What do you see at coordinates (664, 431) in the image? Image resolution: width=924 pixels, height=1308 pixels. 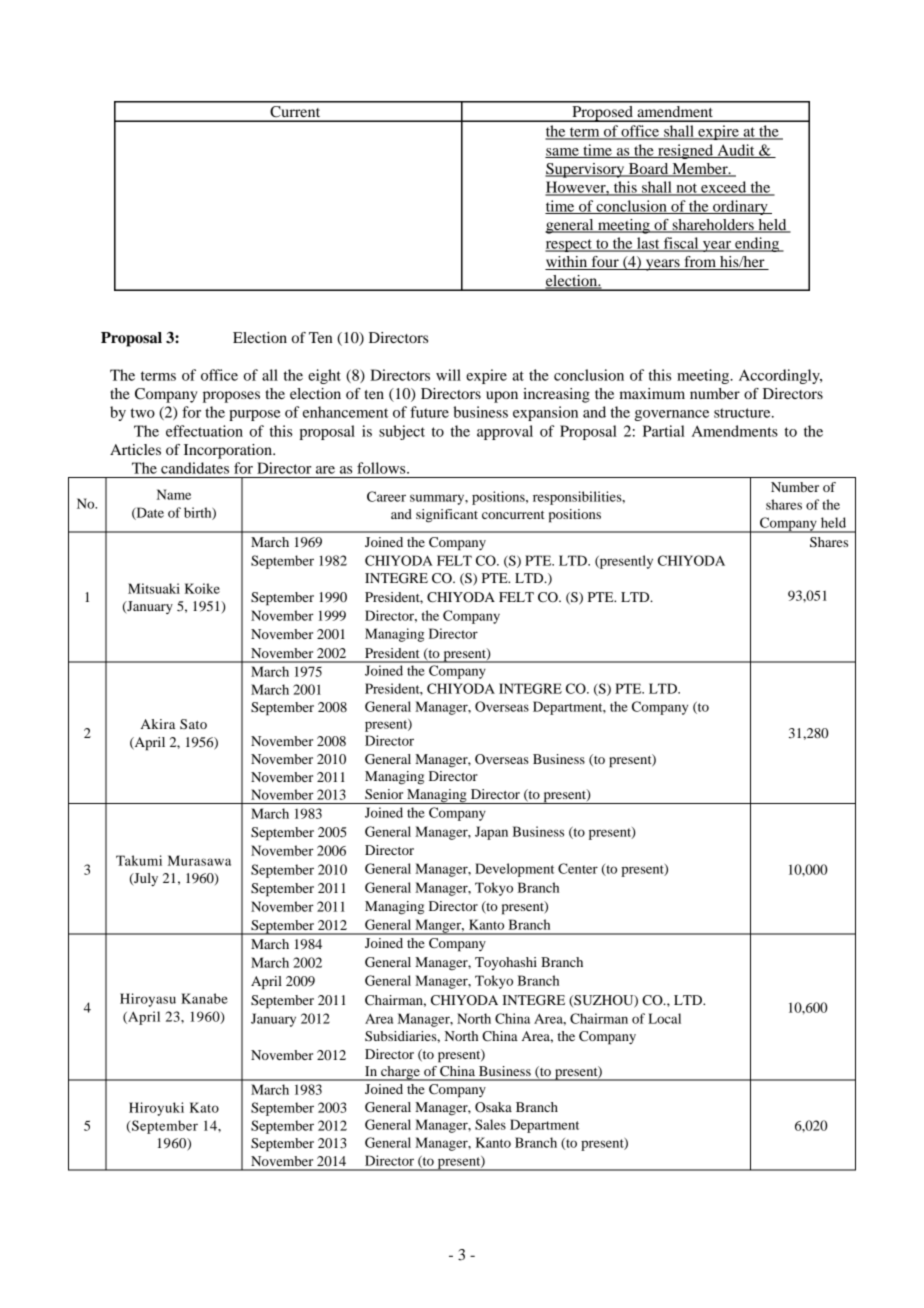 I see `Partial` at bounding box center [664, 431].
